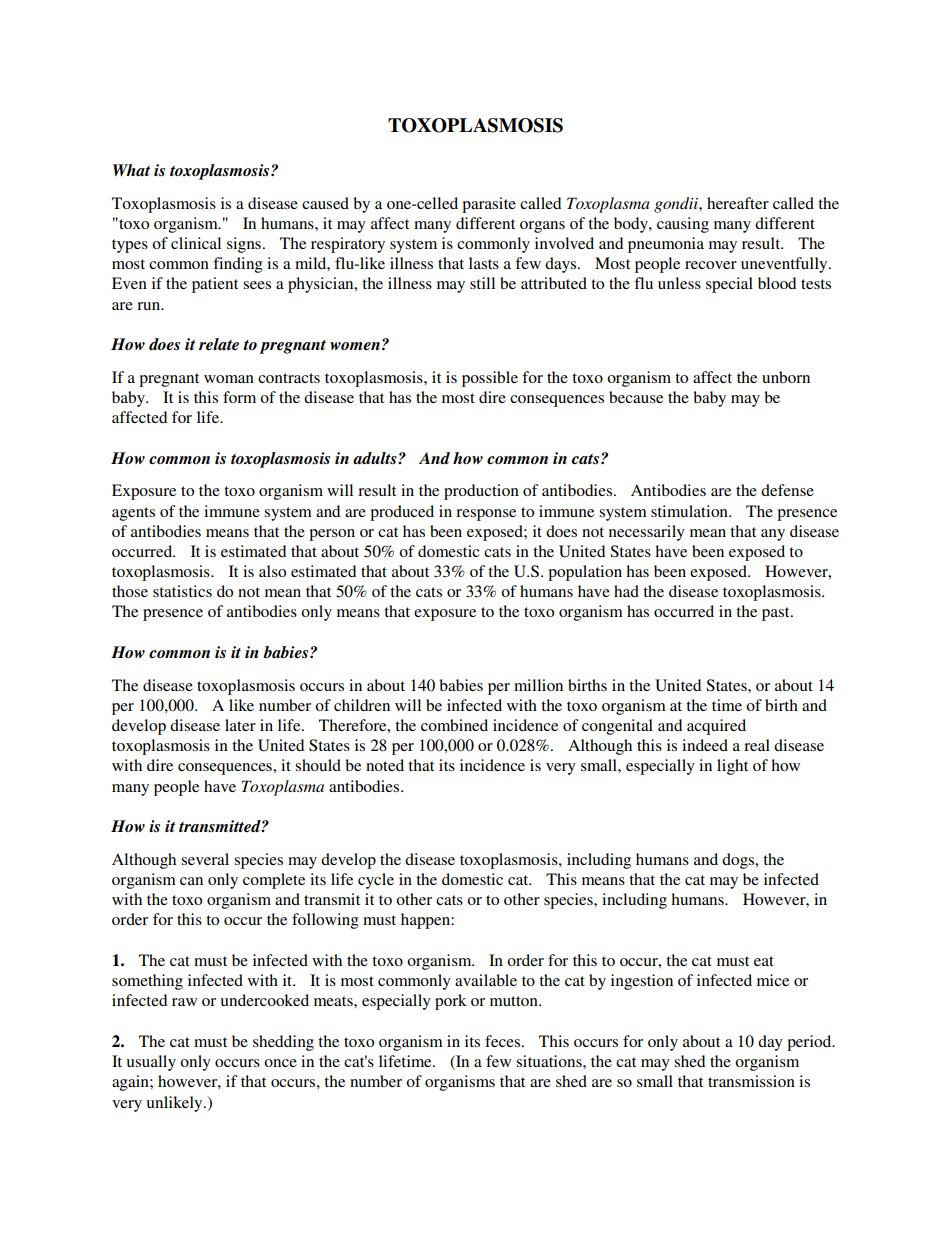  What do you see at coordinates (376, 881) in the document?
I see `cycle` at bounding box center [376, 881].
